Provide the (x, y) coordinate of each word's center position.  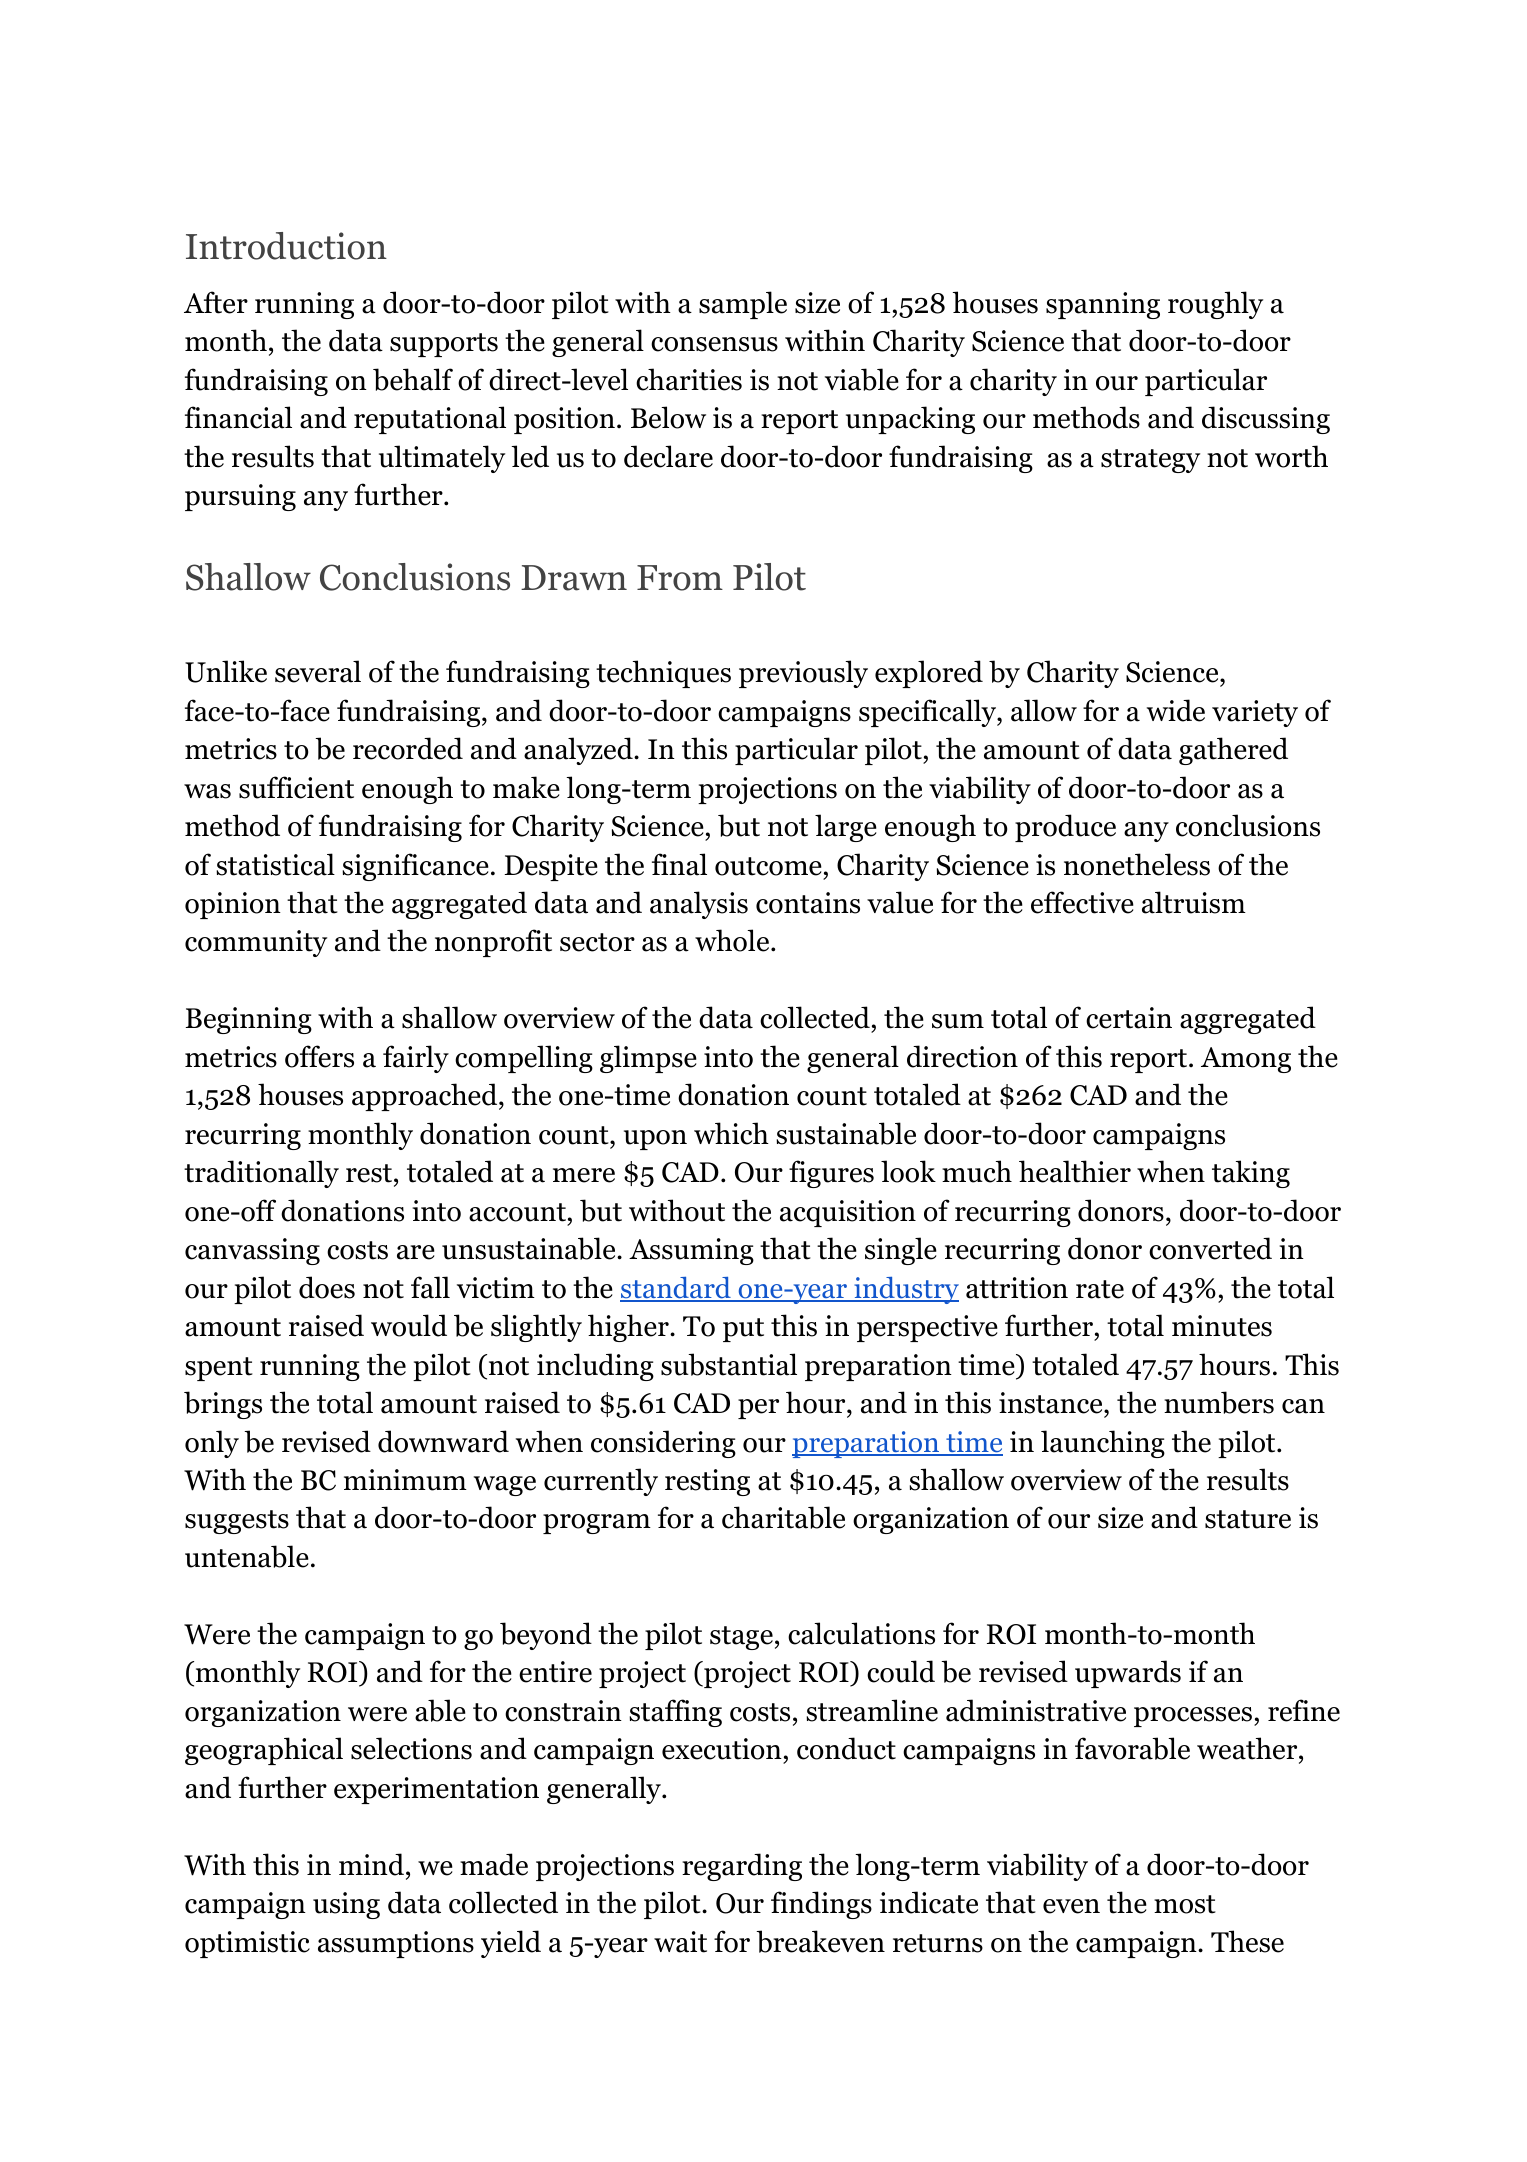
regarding (742, 1867)
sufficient (296, 787)
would (409, 1325)
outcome (768, 866)
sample (743, 305)
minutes (1222, 1326)
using (346, 1905)
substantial (729, 1364)
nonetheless (1137, 864)
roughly (1215, 305)
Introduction (286, 246)
